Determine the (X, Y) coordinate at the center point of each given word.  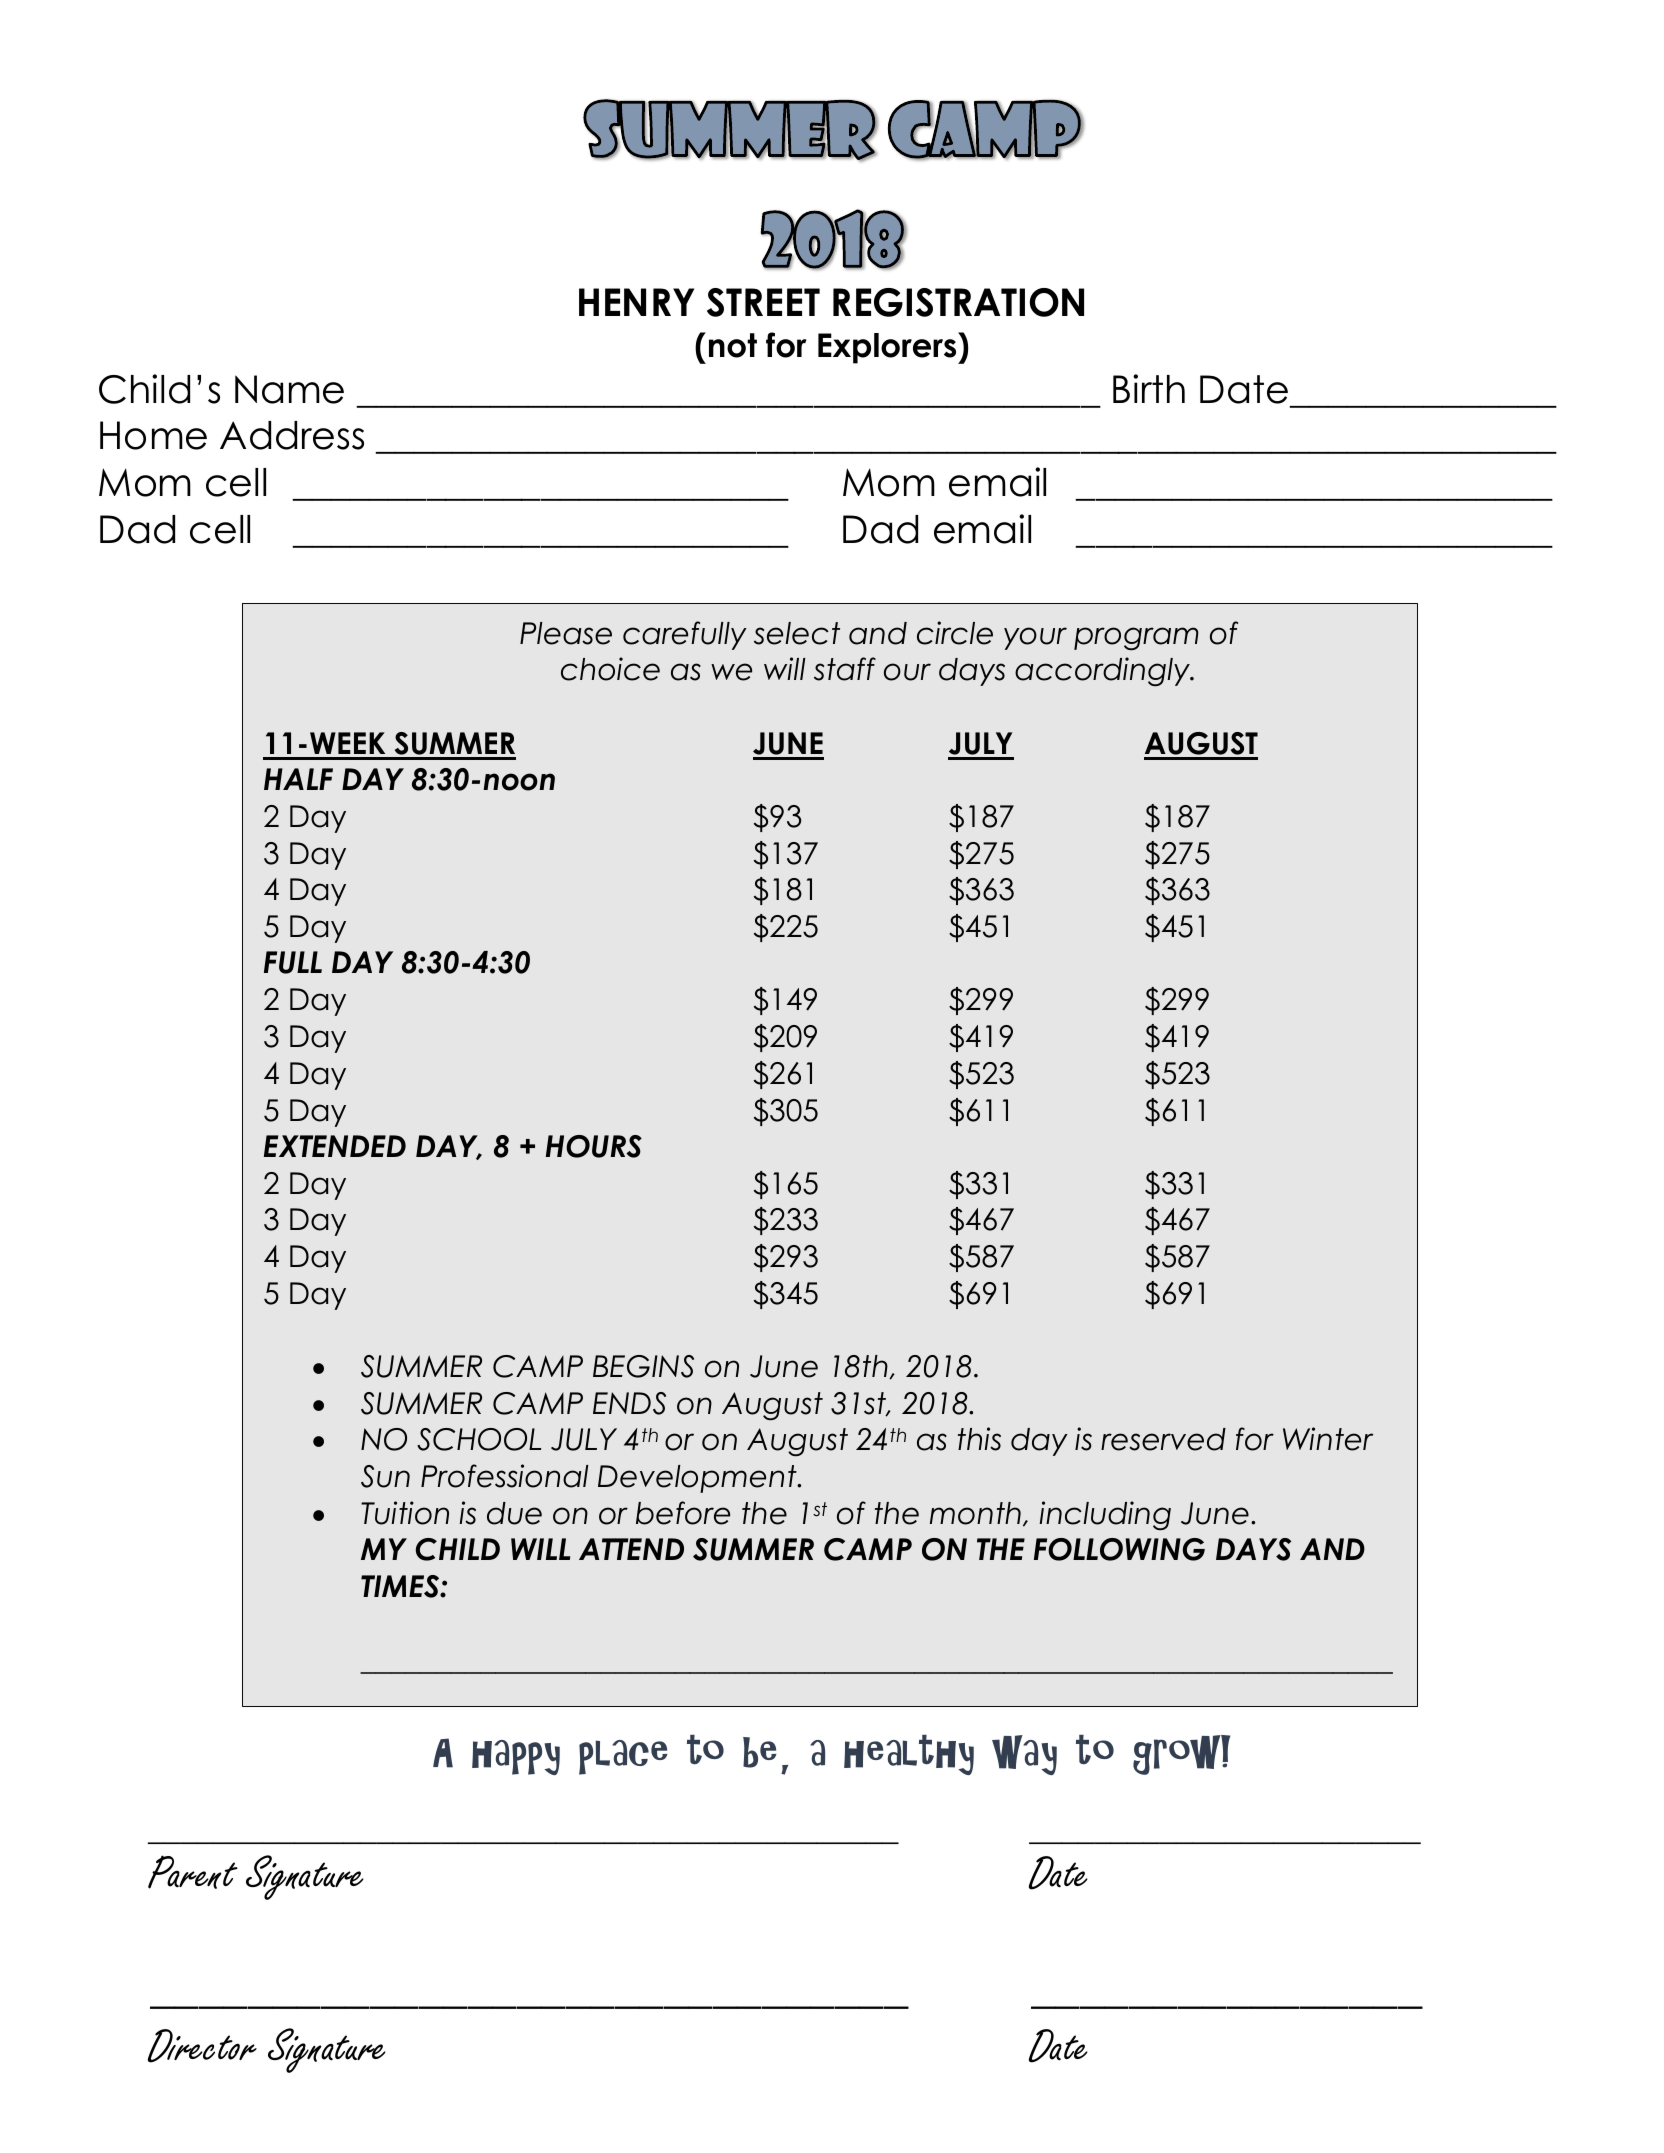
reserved (1163, 1439)
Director (202, 2046)
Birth (1149, 388)
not (733, 345)
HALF (298, 779)
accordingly (1103, 672)
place (623, 1757)
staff (845, 669)
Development (698, 1479)
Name (289, 389)
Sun (385, 1476)
